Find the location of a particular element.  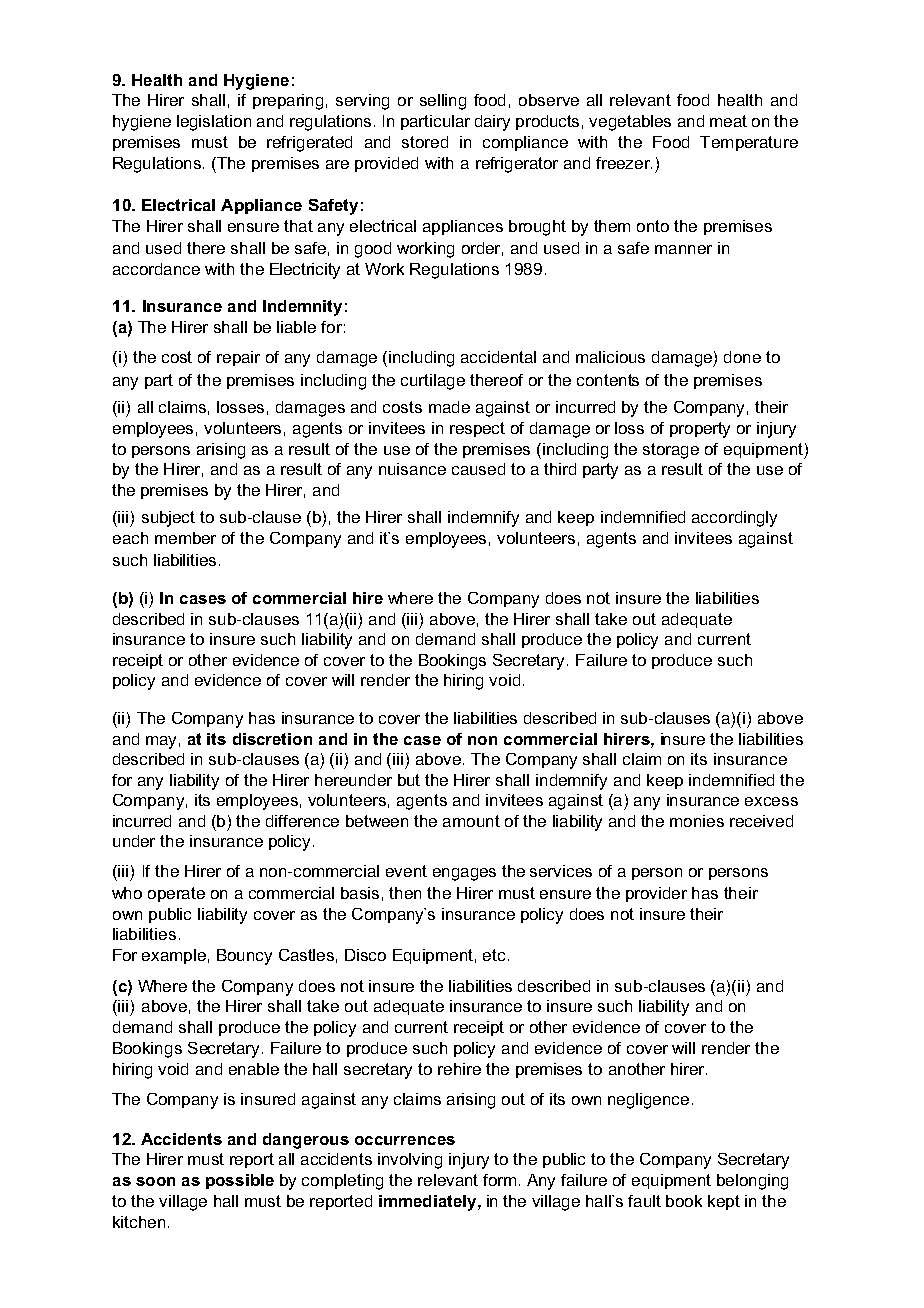

repair is located at coordinates (238, 358).
